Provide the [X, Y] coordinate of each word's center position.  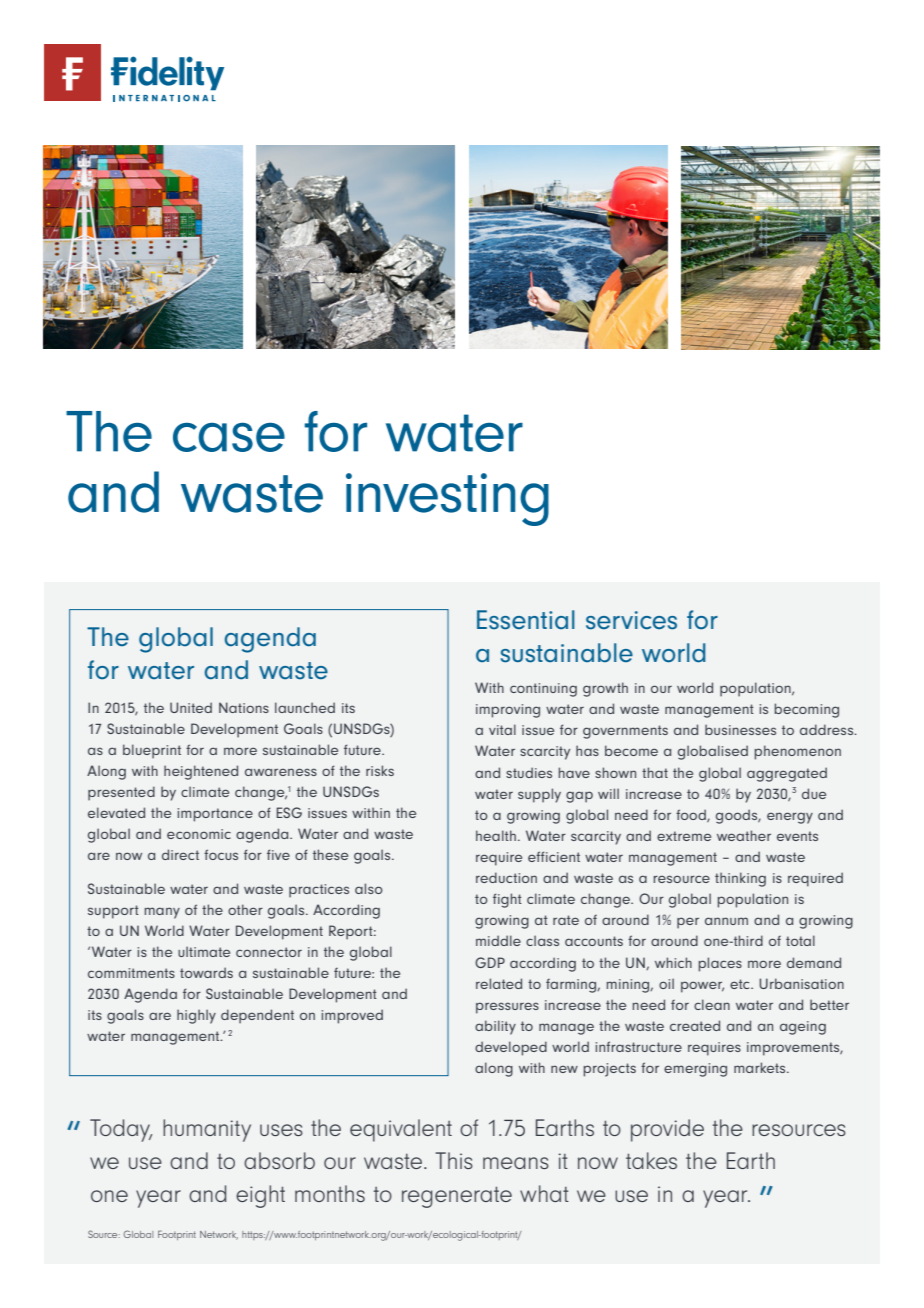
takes [651, 1160]
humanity [207, 1130]
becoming [807, 710]
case [229, 437]
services [631, 620]
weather [744, 835]
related [499, 983]
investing [447, 499]
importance [215, 815]
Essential [526, 620]
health [496, 835]
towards [206, 972]
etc [741, 984]
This [454, 1160]
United [191, 707]
